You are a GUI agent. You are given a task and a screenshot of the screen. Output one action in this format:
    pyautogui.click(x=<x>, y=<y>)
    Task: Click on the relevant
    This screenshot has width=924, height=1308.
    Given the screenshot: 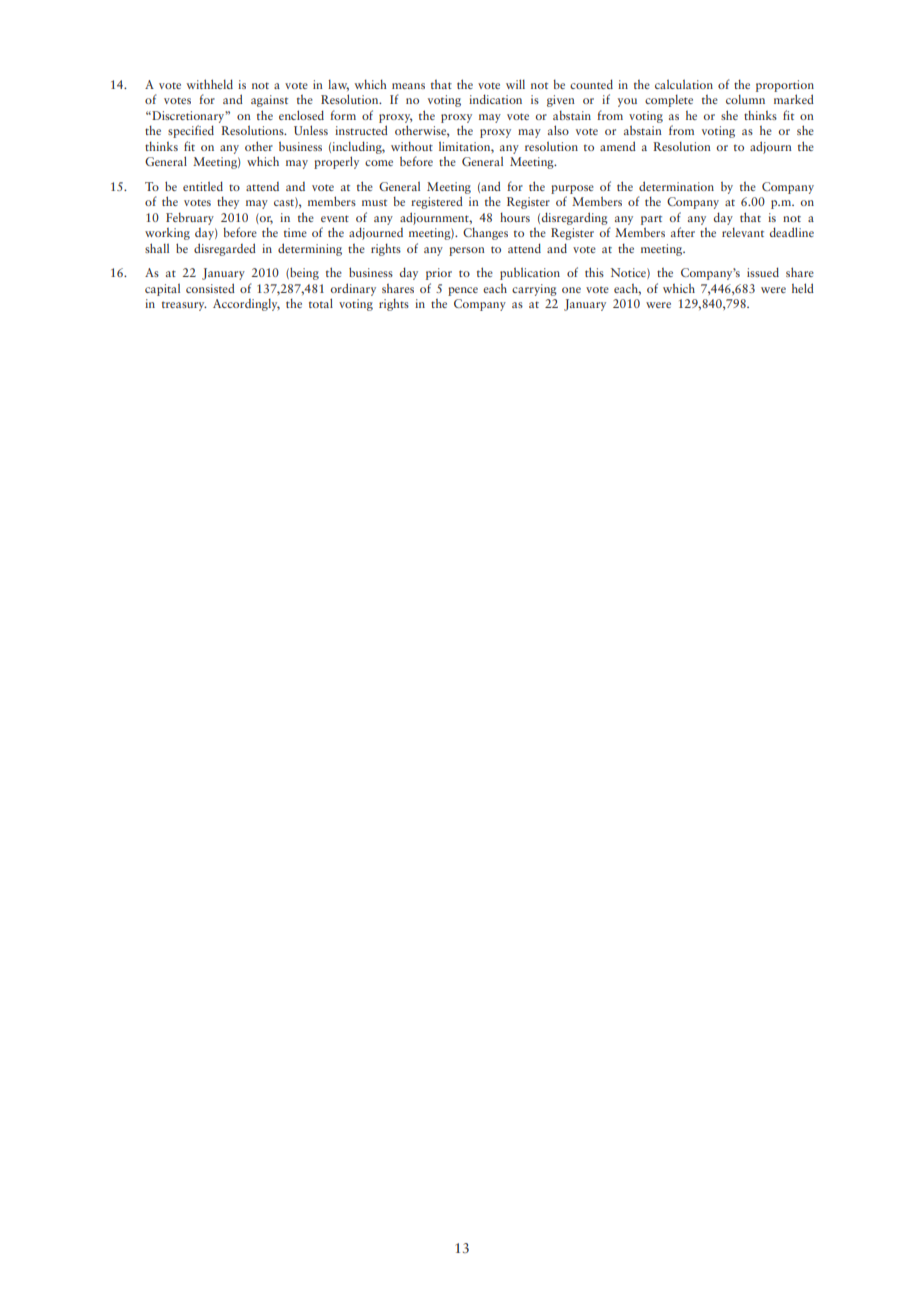 What is the action you would take?
    pyautogui.click(x=743, y=232)
